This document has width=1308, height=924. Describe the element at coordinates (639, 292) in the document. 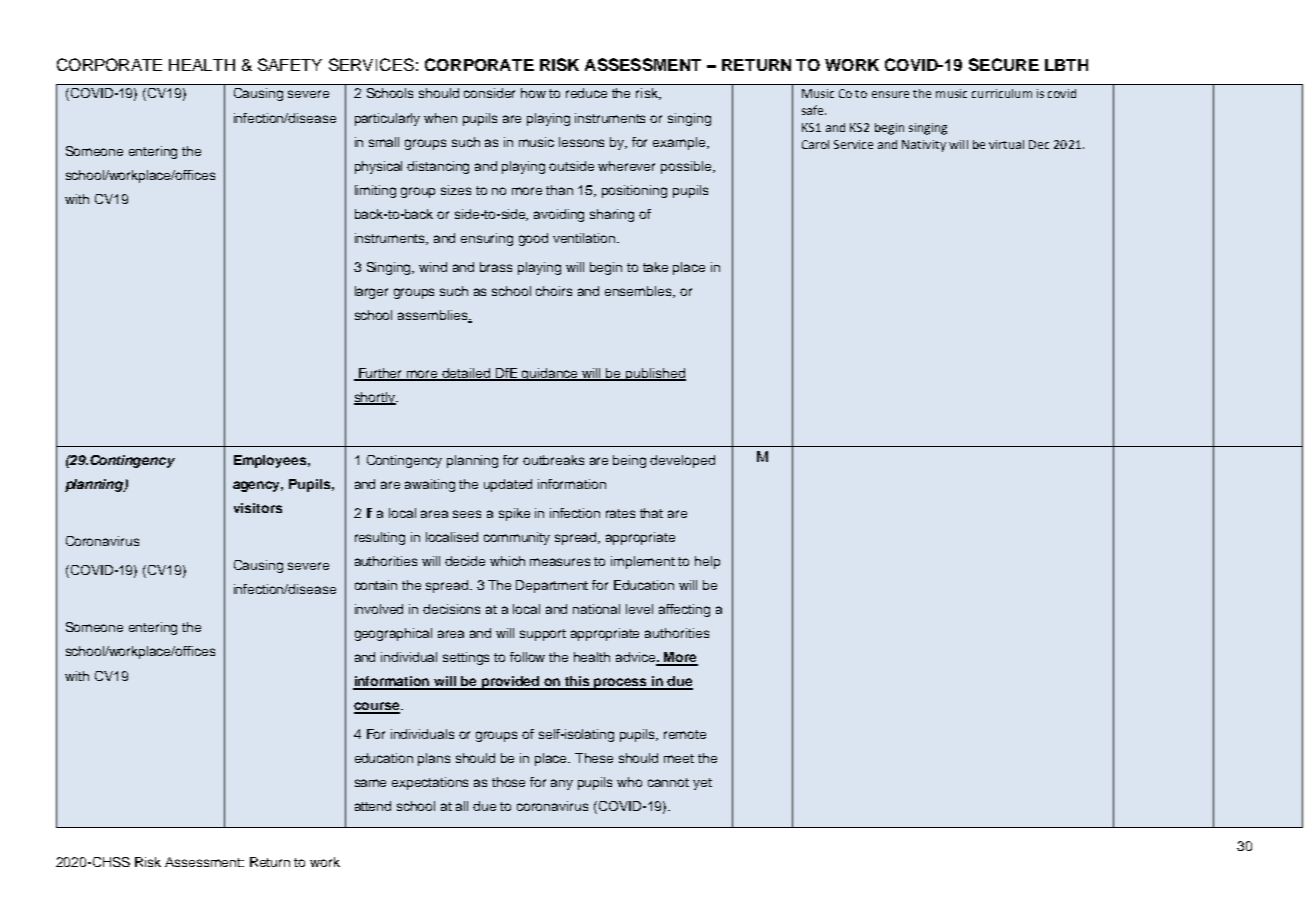

I see `ensembles` at that location.
